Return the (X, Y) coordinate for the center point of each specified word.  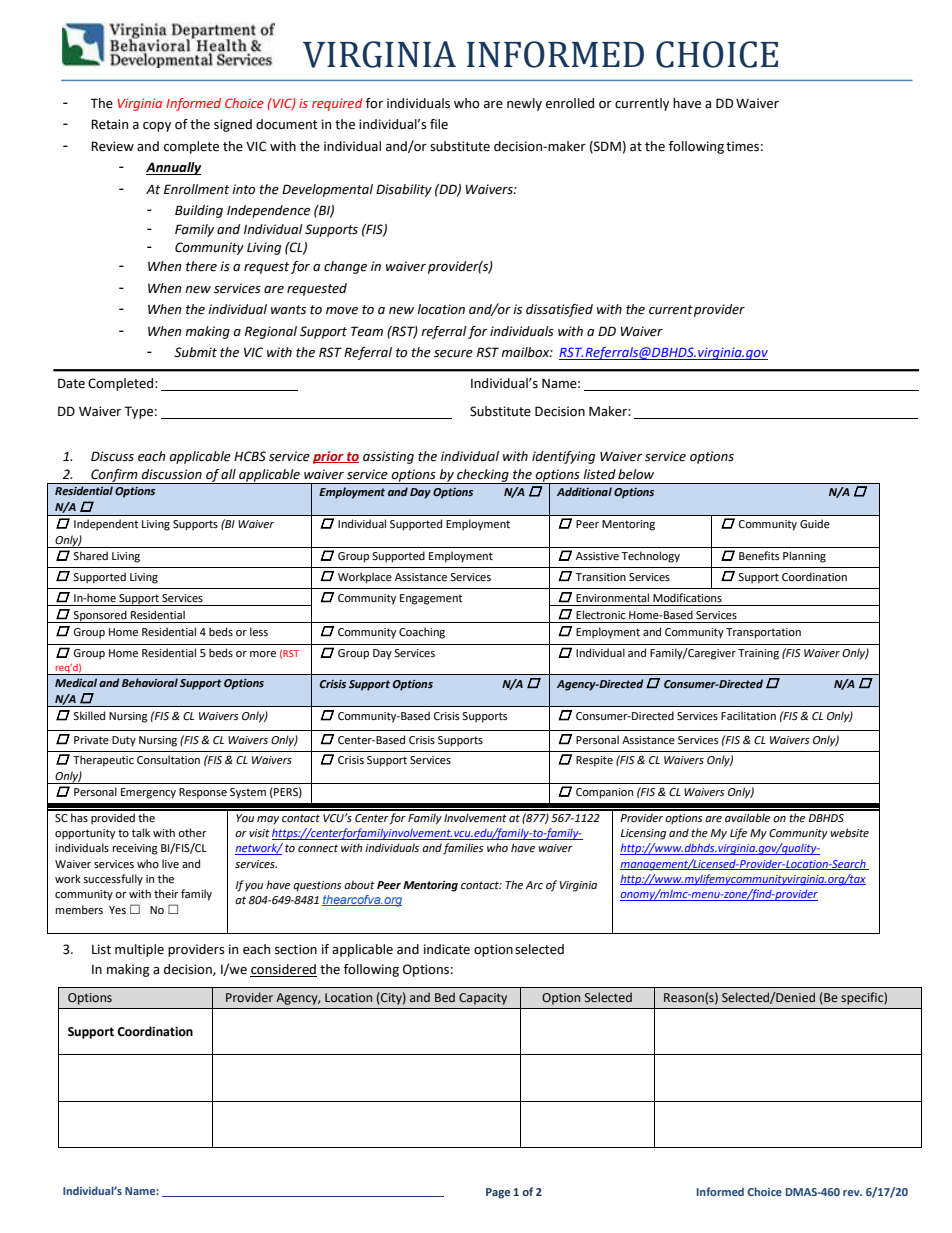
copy (157, 127)
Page (498, 1193)
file (439, 124)
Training (758, 654)
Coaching (422, 633)
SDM (606, 147)
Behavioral (150, 682)
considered (283, 970)
